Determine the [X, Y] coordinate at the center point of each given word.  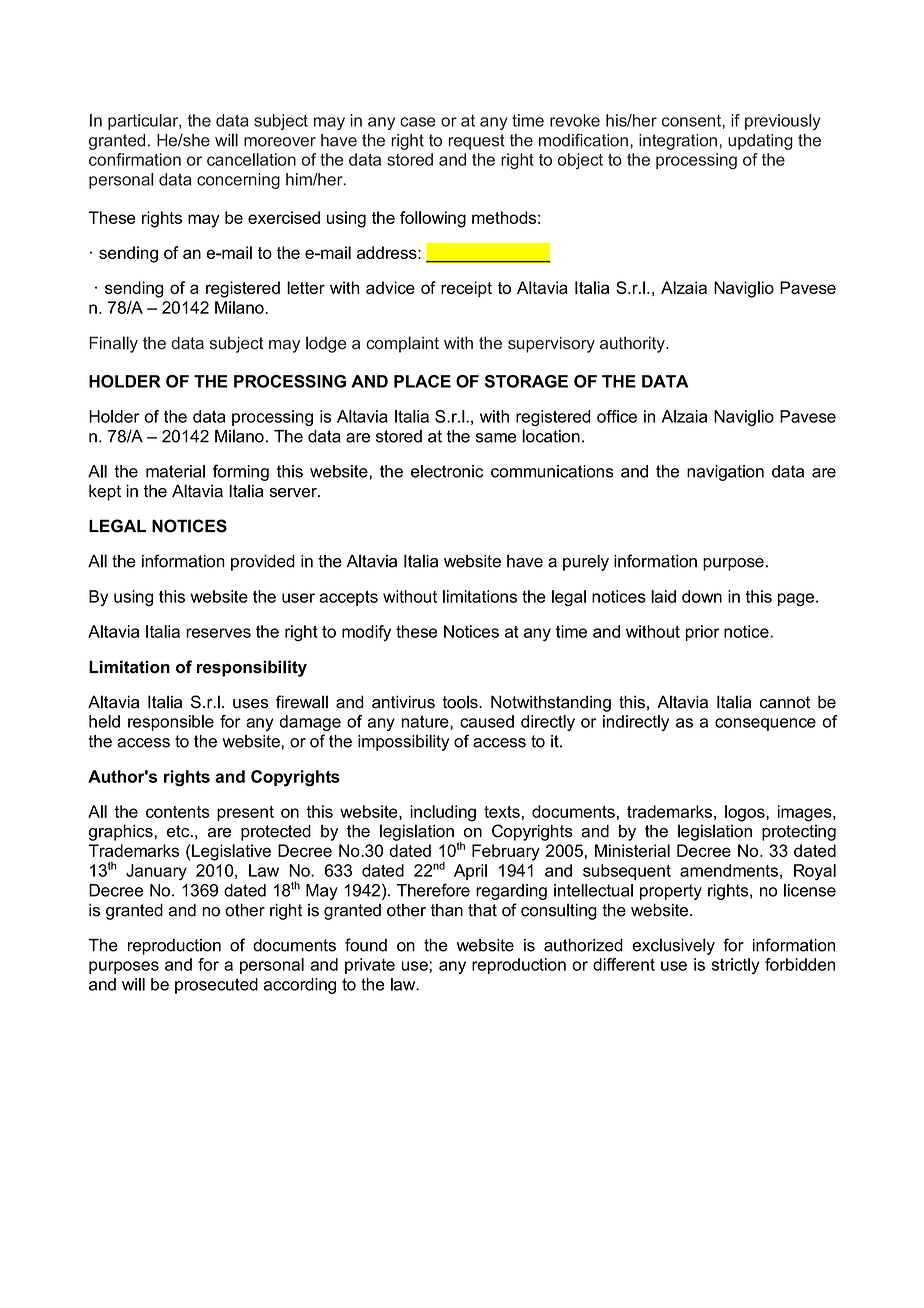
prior [702, 633]
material [175, 471]
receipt [466, 289]
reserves [218, 633]
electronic [447, 471]
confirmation [135, 159]
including [443, 813]
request [476, 142]
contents [177, 812]
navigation [725, 473]
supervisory [551, 344]
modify [366, 633]
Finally [114, 344]
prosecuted [216, 986]
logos [746, 813]
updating [760, 142]
